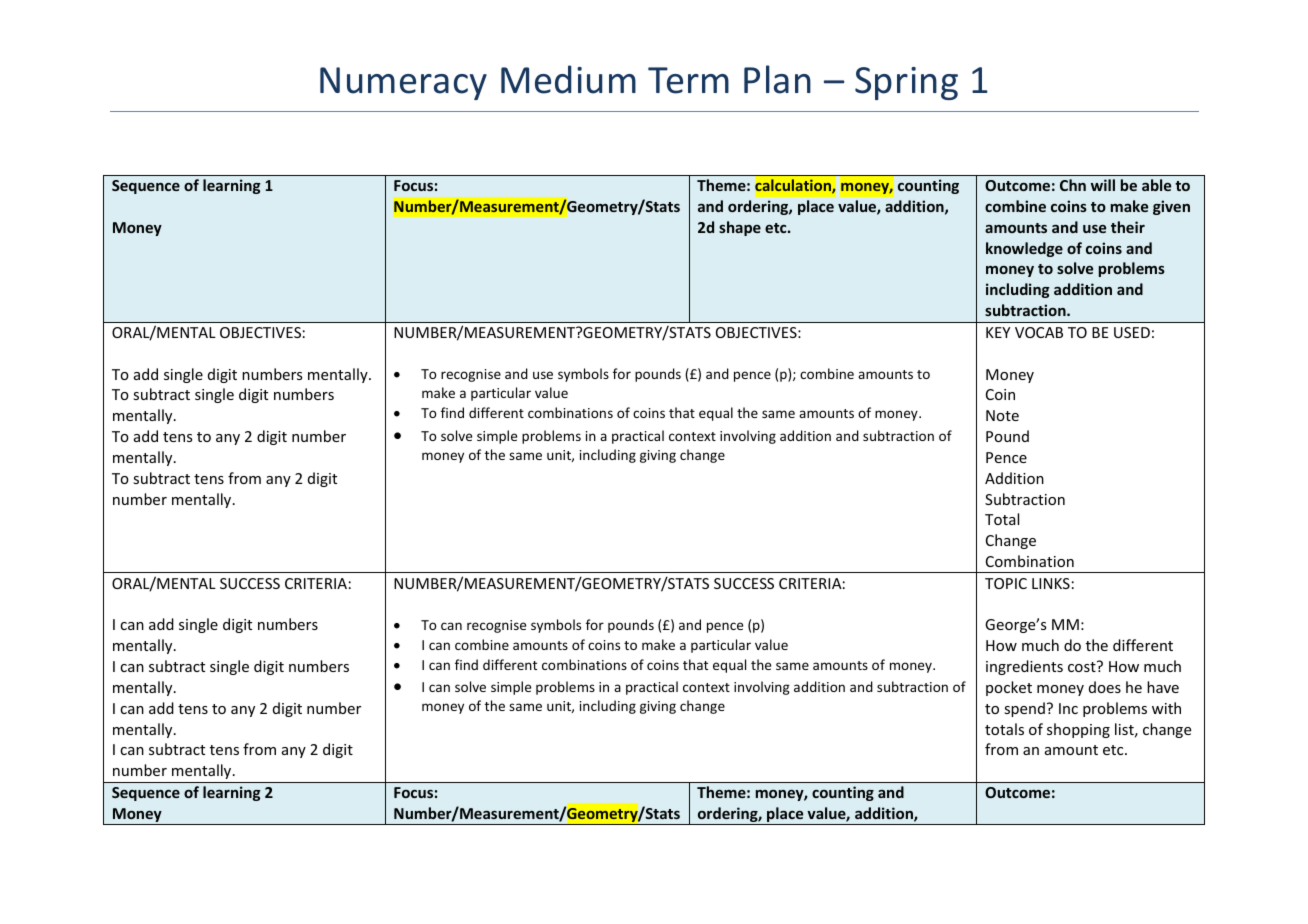 This document has height=924, width=1308. What do you see at coordinates (906, 83) in the document?
I see `Spring` at bounding box center [906, 83].
